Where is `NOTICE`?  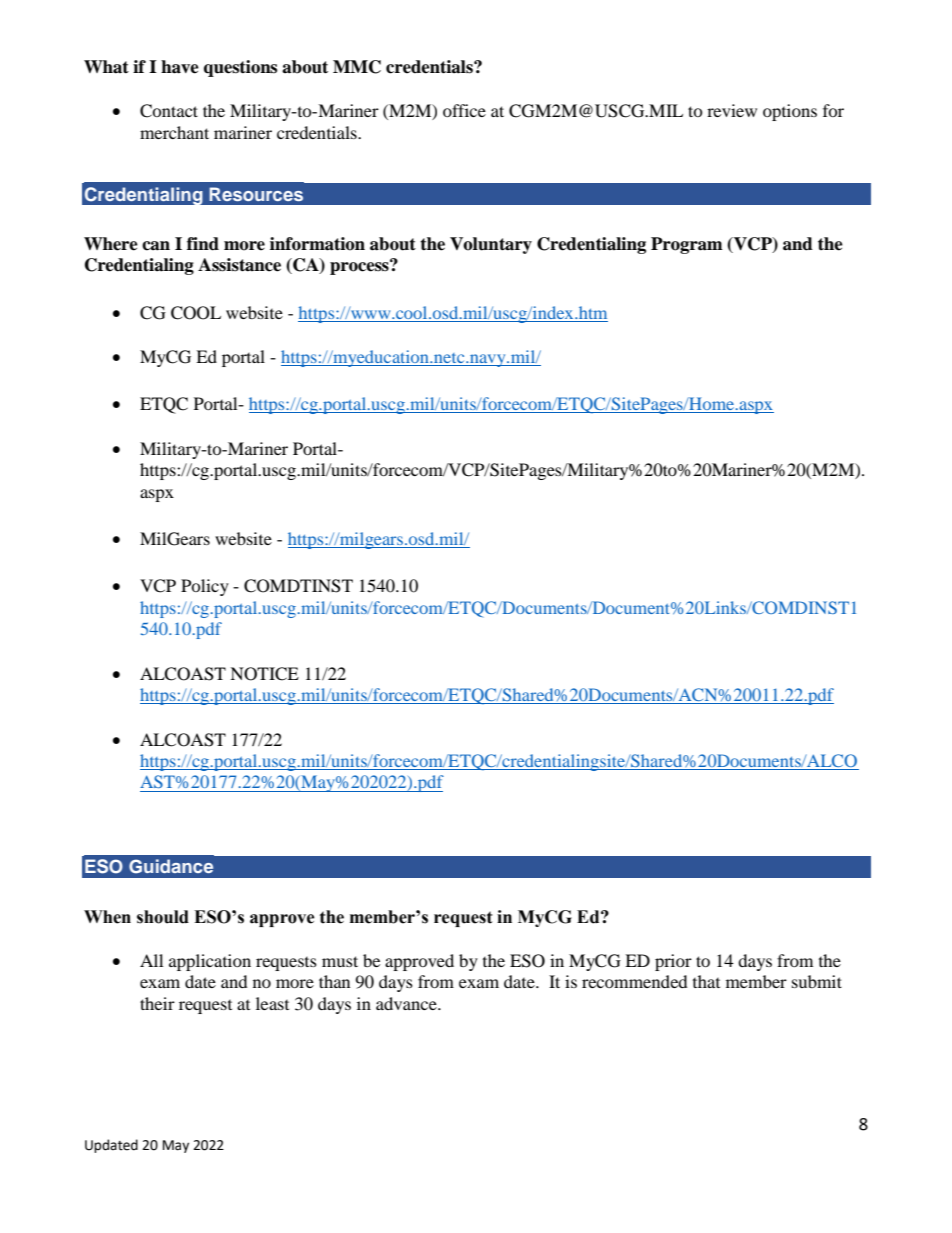 NOTICE is located at coordinates (264, 674).
